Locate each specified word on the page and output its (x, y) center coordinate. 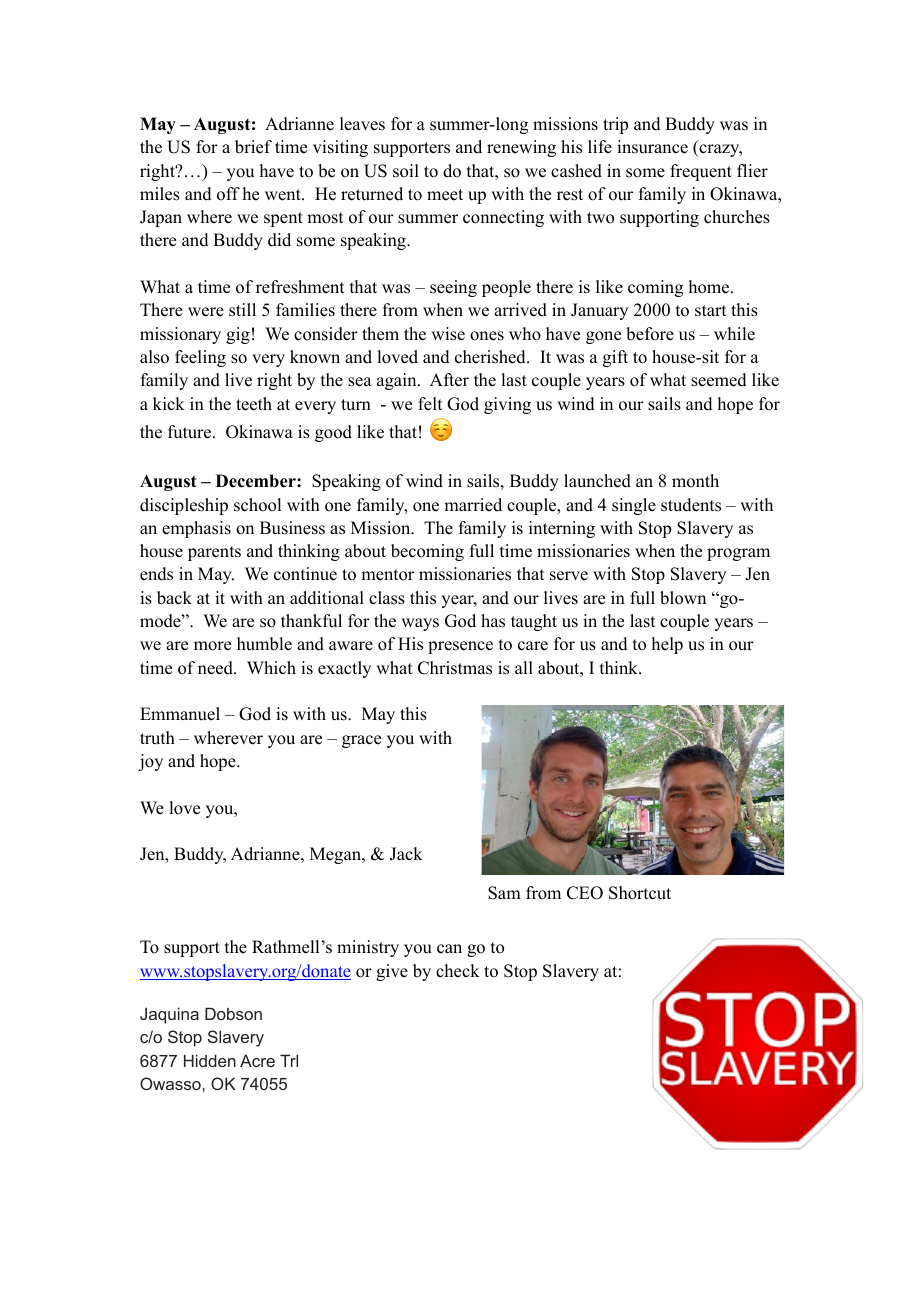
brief (253, 147)
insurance (652, 147)
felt (430, 404)
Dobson (233, 1013)
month (695, 481)
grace (361, 741)
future (191, 432)
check (458, 971)
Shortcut (640, 893)
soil (406, 171)
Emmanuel (180, 714)
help (667, 645)
